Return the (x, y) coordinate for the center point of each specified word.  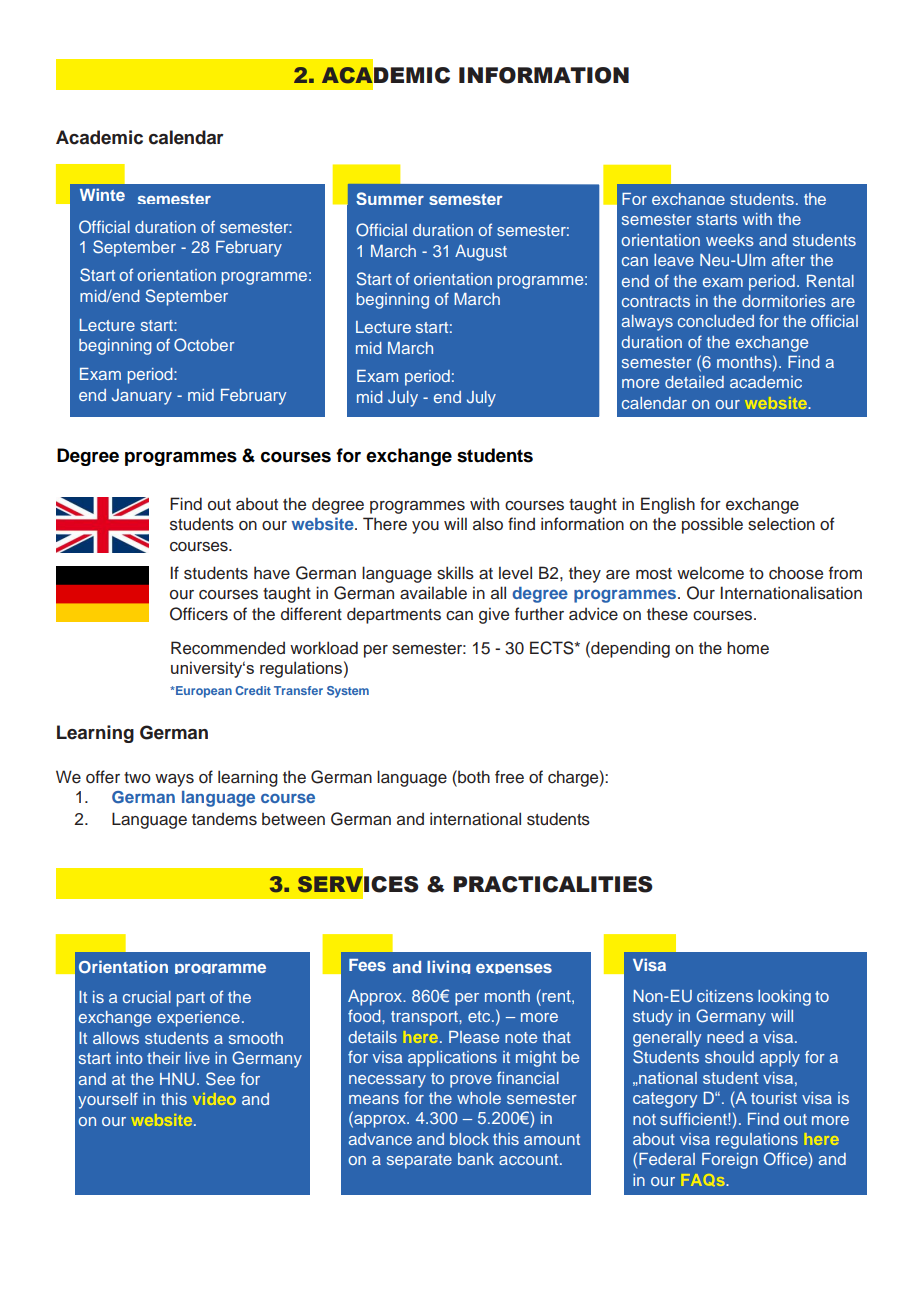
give (494, 615)
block (469, 1139)
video (214, 1099)
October (204, 345)
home (748, 648)
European (203, 692)
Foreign (730, 1161)
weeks (730, 240)
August (481, 253)
